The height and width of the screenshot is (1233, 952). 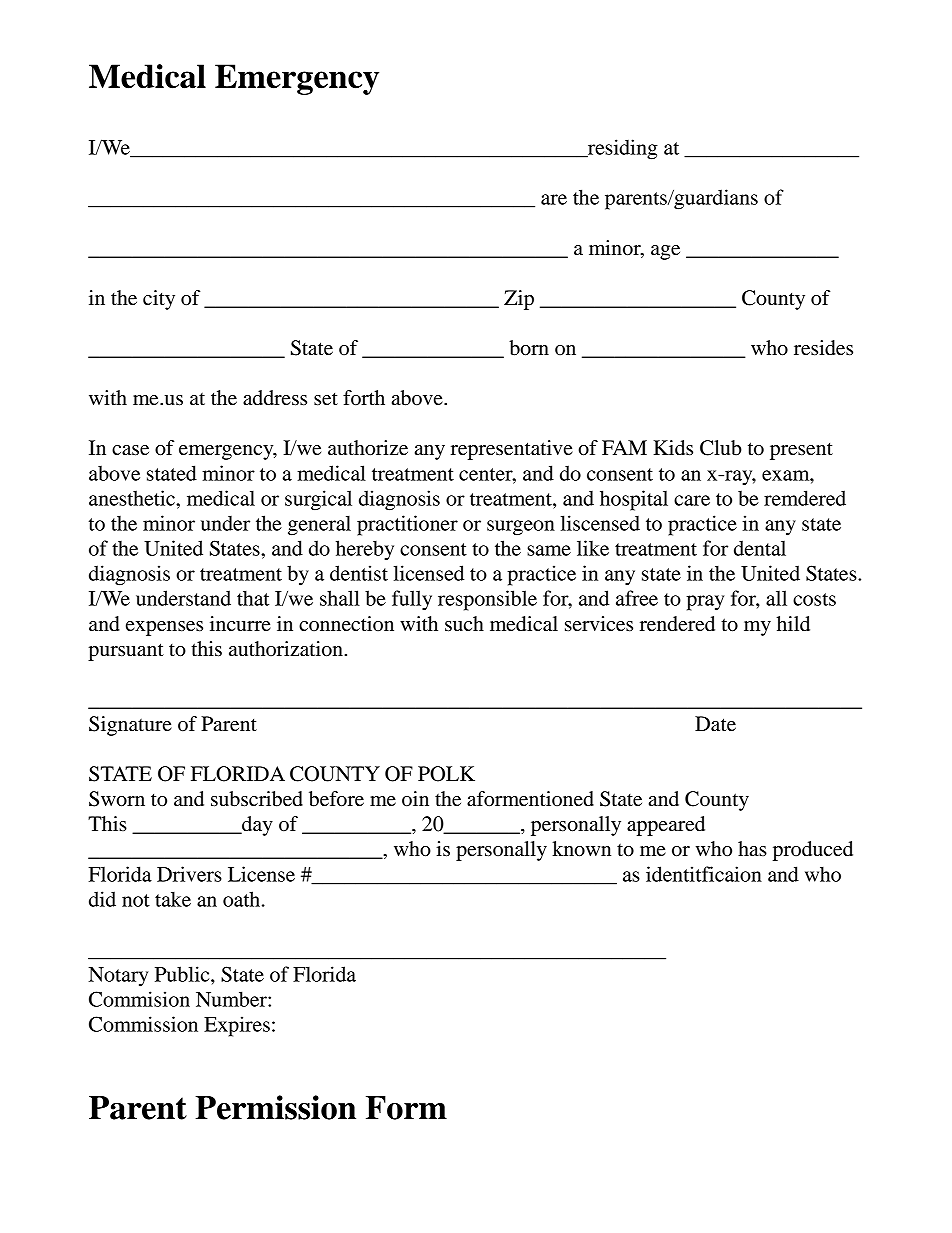 I want to click on age, so click(x=665, y=252).
